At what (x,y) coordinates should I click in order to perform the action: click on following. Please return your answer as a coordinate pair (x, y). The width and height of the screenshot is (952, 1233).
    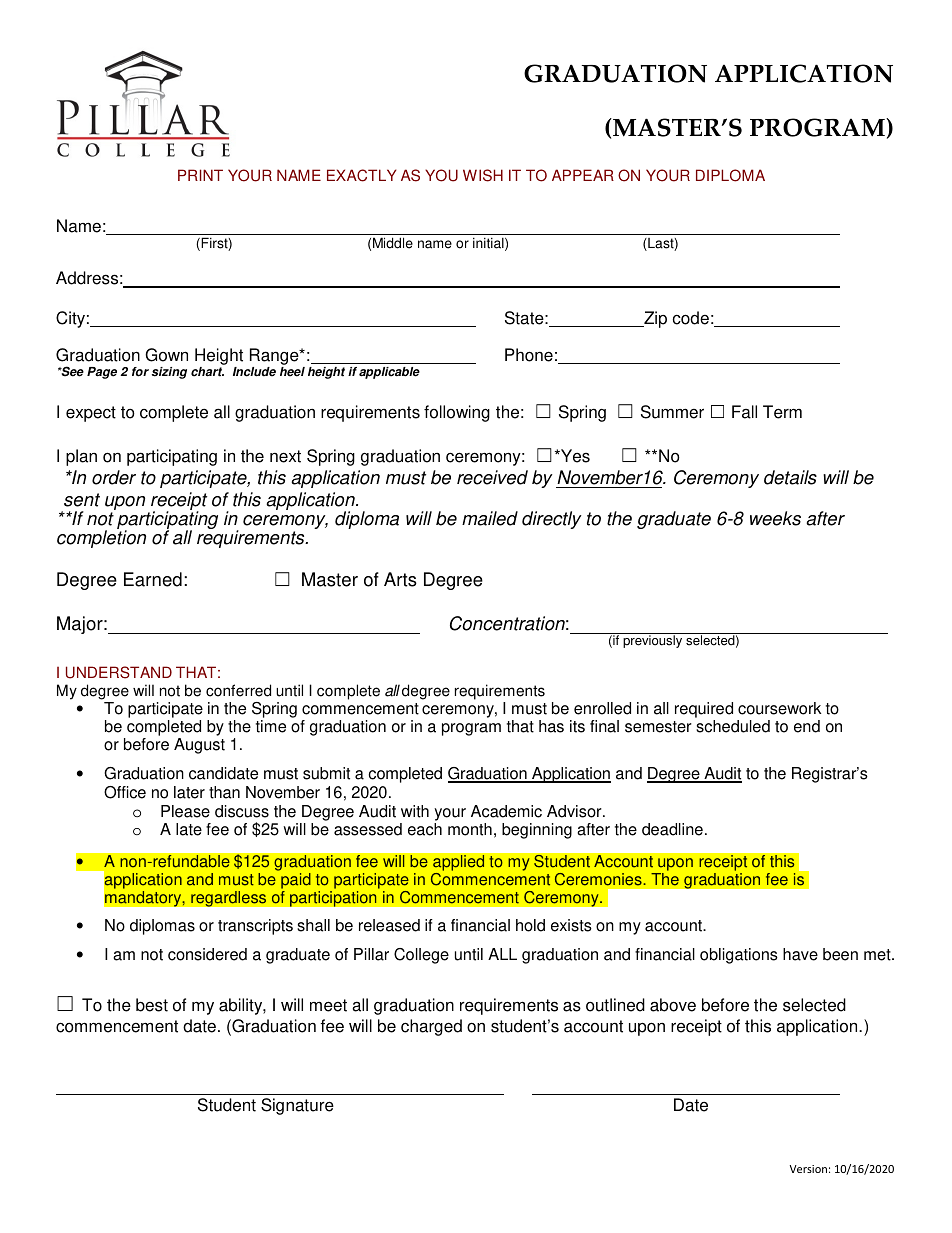
    Looking at the image, I should click on (457, 413).
